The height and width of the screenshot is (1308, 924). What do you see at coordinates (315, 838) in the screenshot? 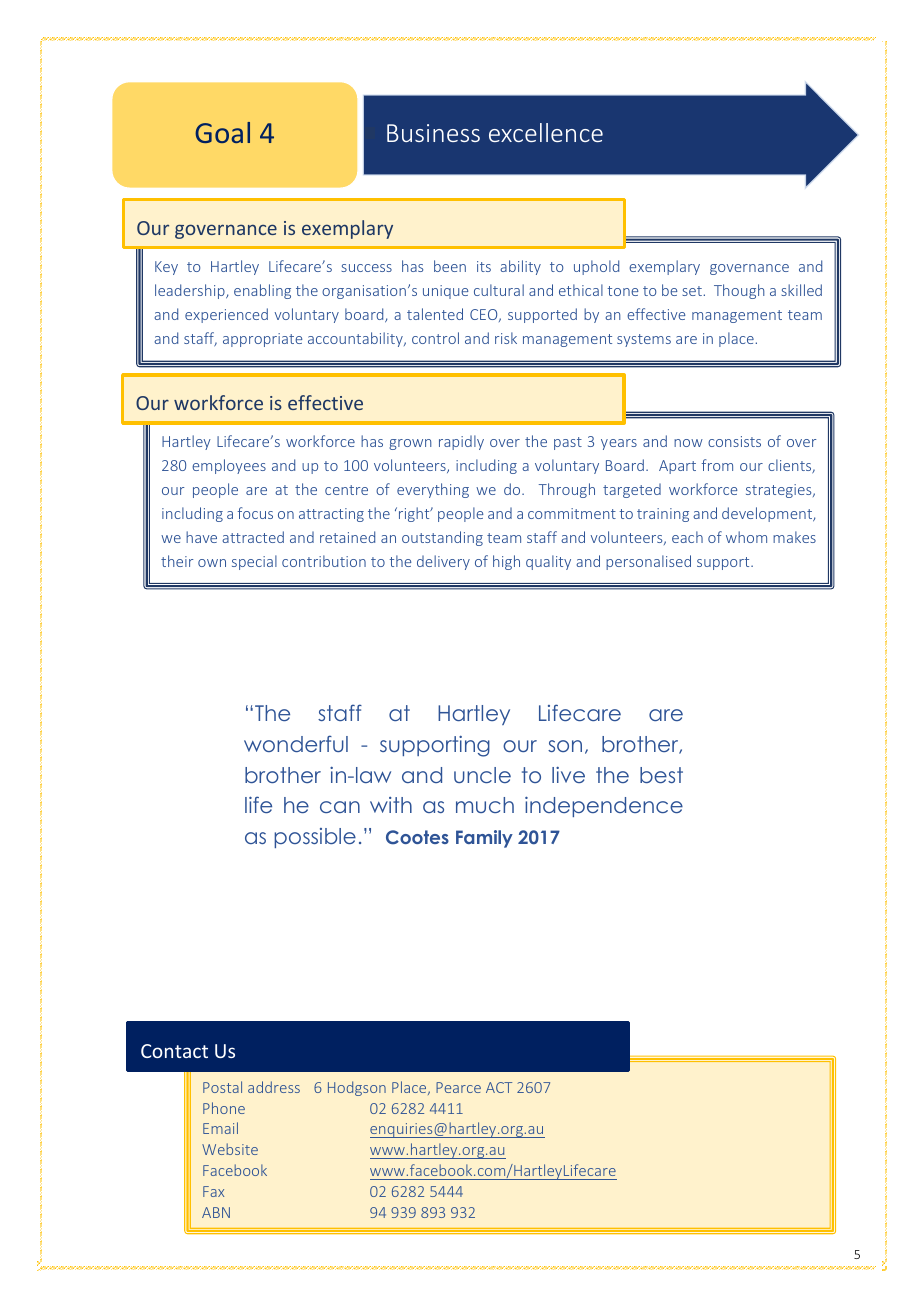
I see `possible` at bounding box center [315, 838].
